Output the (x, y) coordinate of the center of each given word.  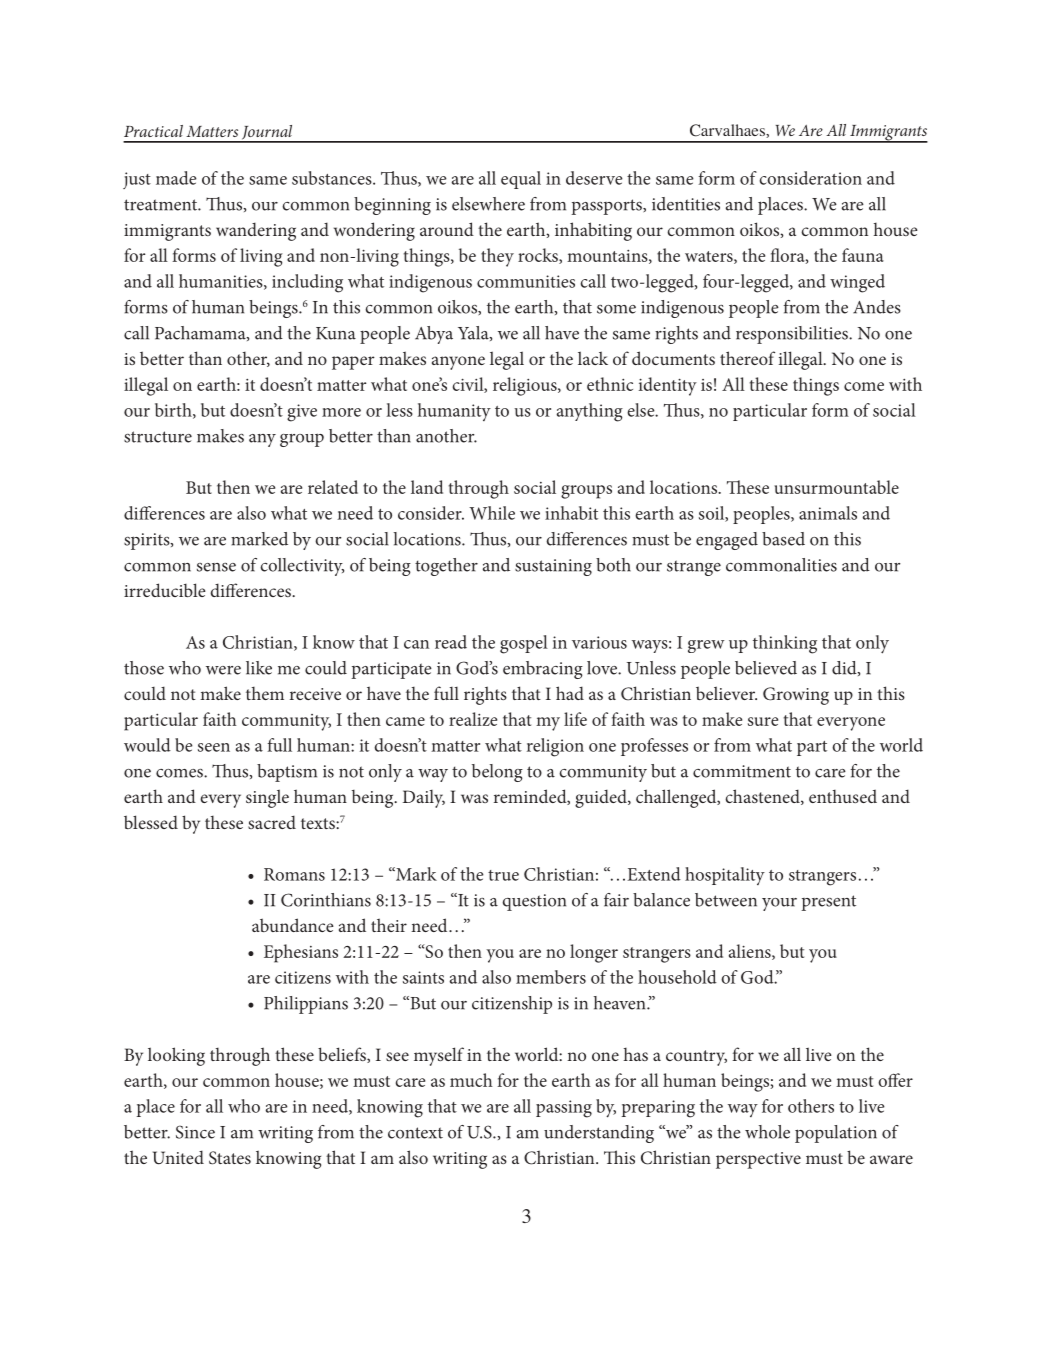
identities (686, 204)
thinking (785, 644)
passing (564, 1109)
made (176, 178)
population (836, 1134)
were (223, 670)
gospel (524, 644)
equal (521, 180)
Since (195, 1132)
